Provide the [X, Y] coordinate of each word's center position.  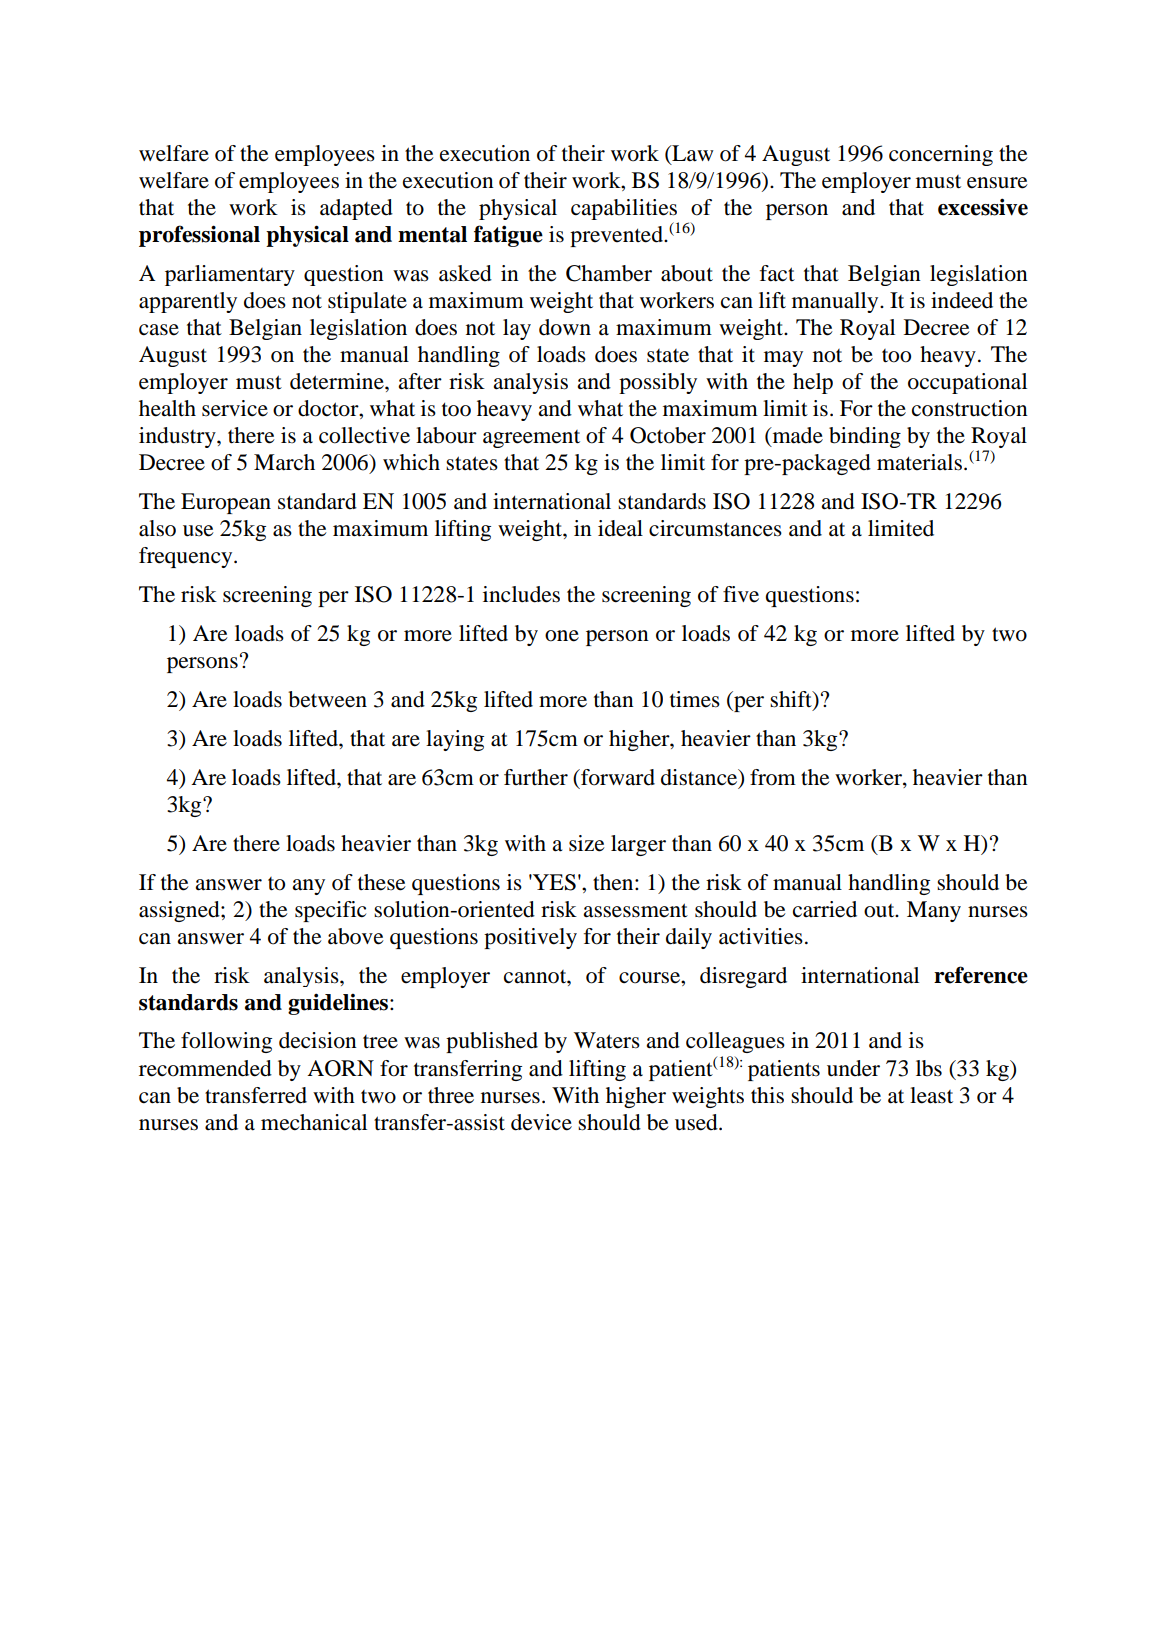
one [562, 636]
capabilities [625, 211]
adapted [356, 209]
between [327, 699]
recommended [205, 1068]
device [541, 1122]
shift [792, 700]
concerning [941, 155]
